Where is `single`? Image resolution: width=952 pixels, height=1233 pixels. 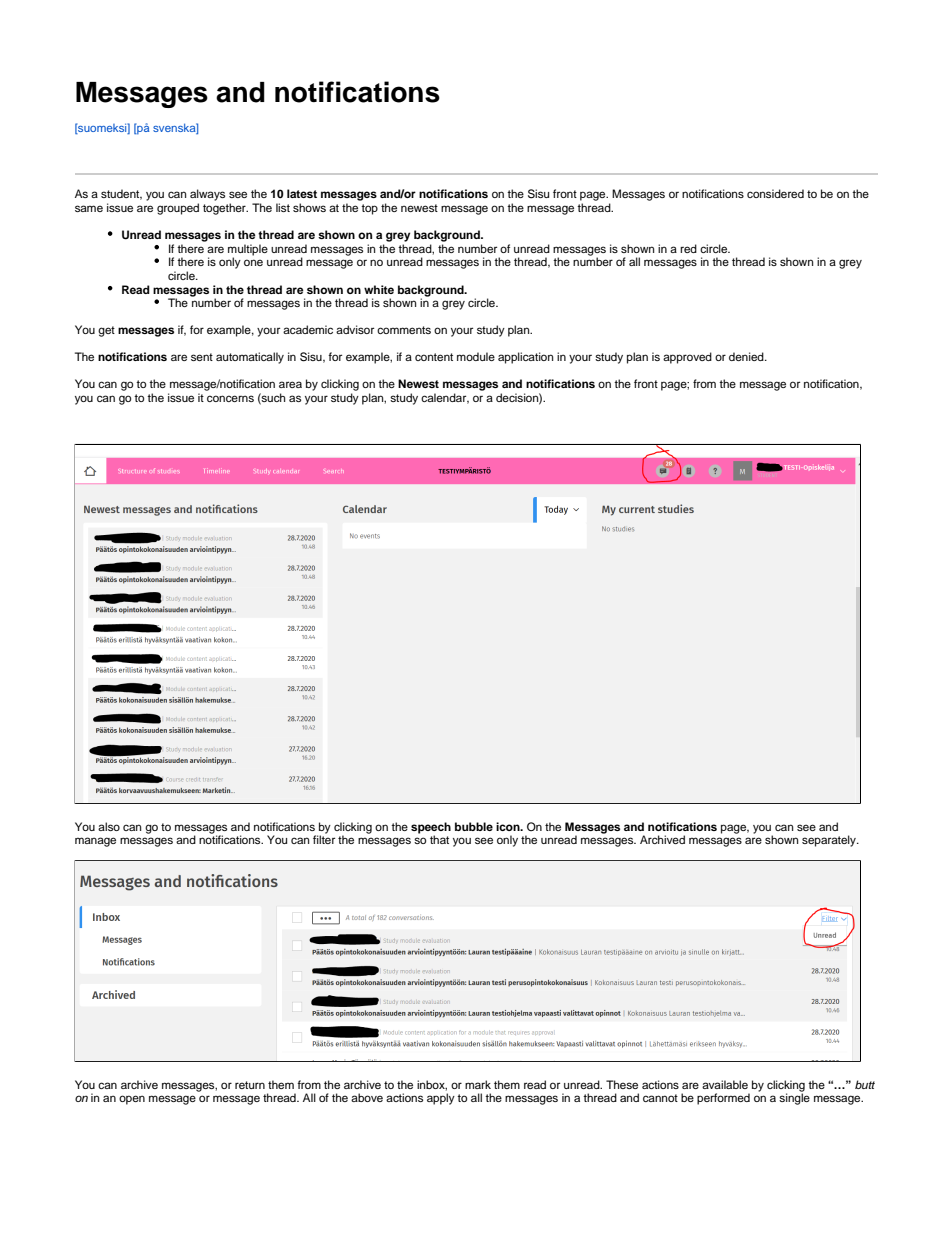 single is located at coordinates (794, 1099).
